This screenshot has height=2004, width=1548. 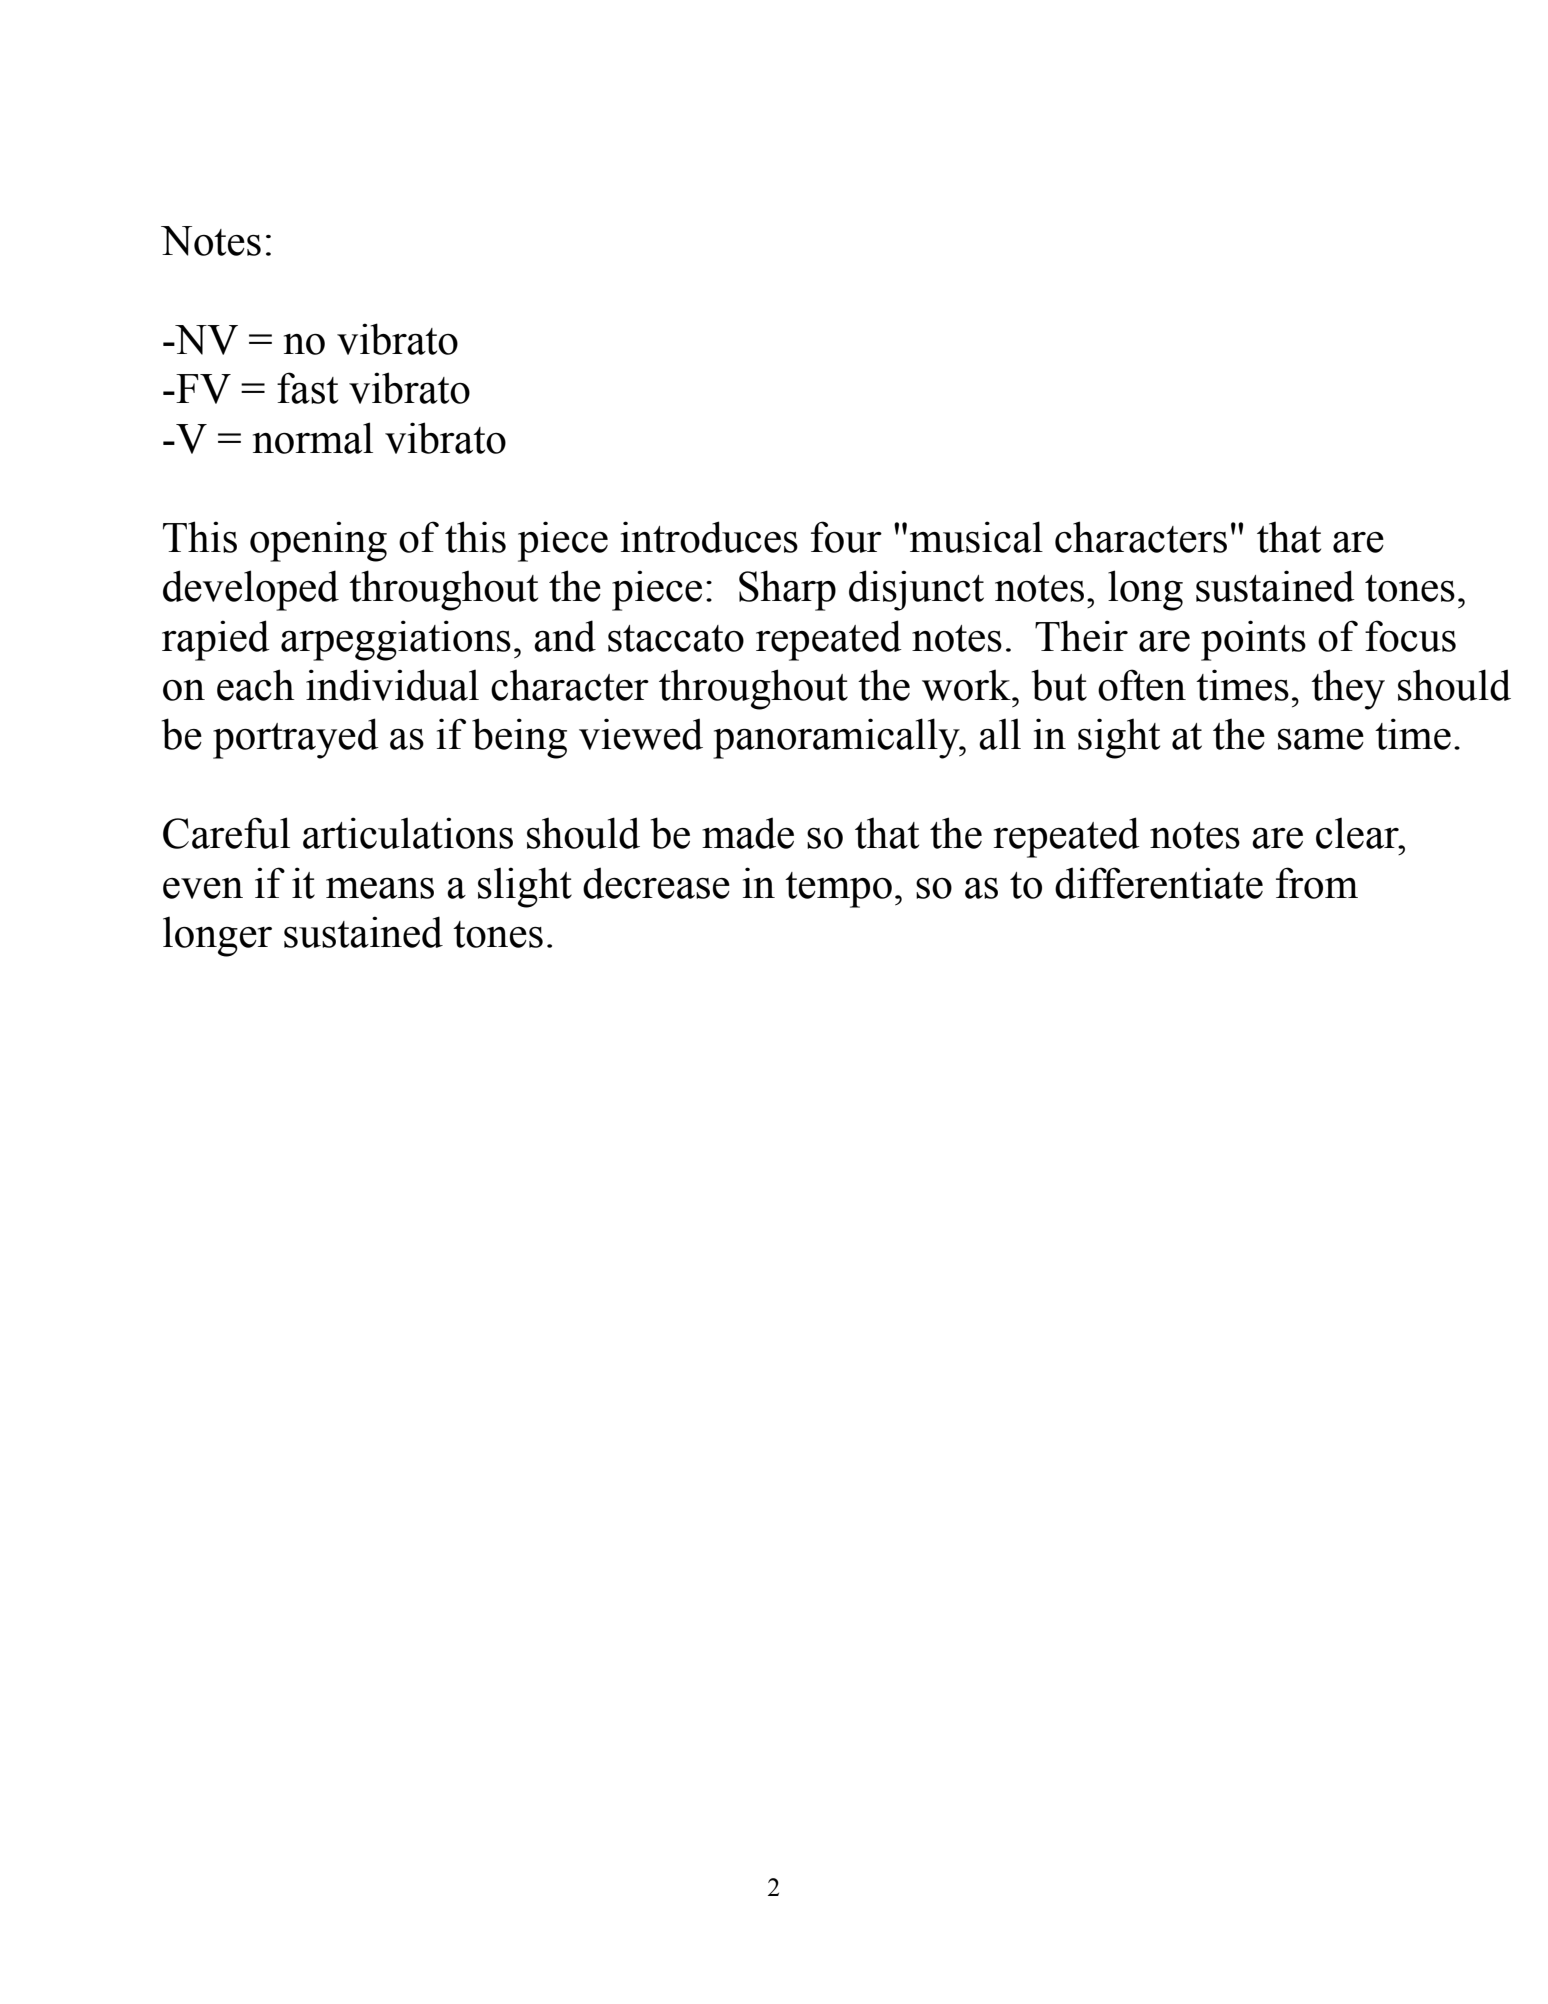 I want to click on staccato, so click(x=676, y=638).
